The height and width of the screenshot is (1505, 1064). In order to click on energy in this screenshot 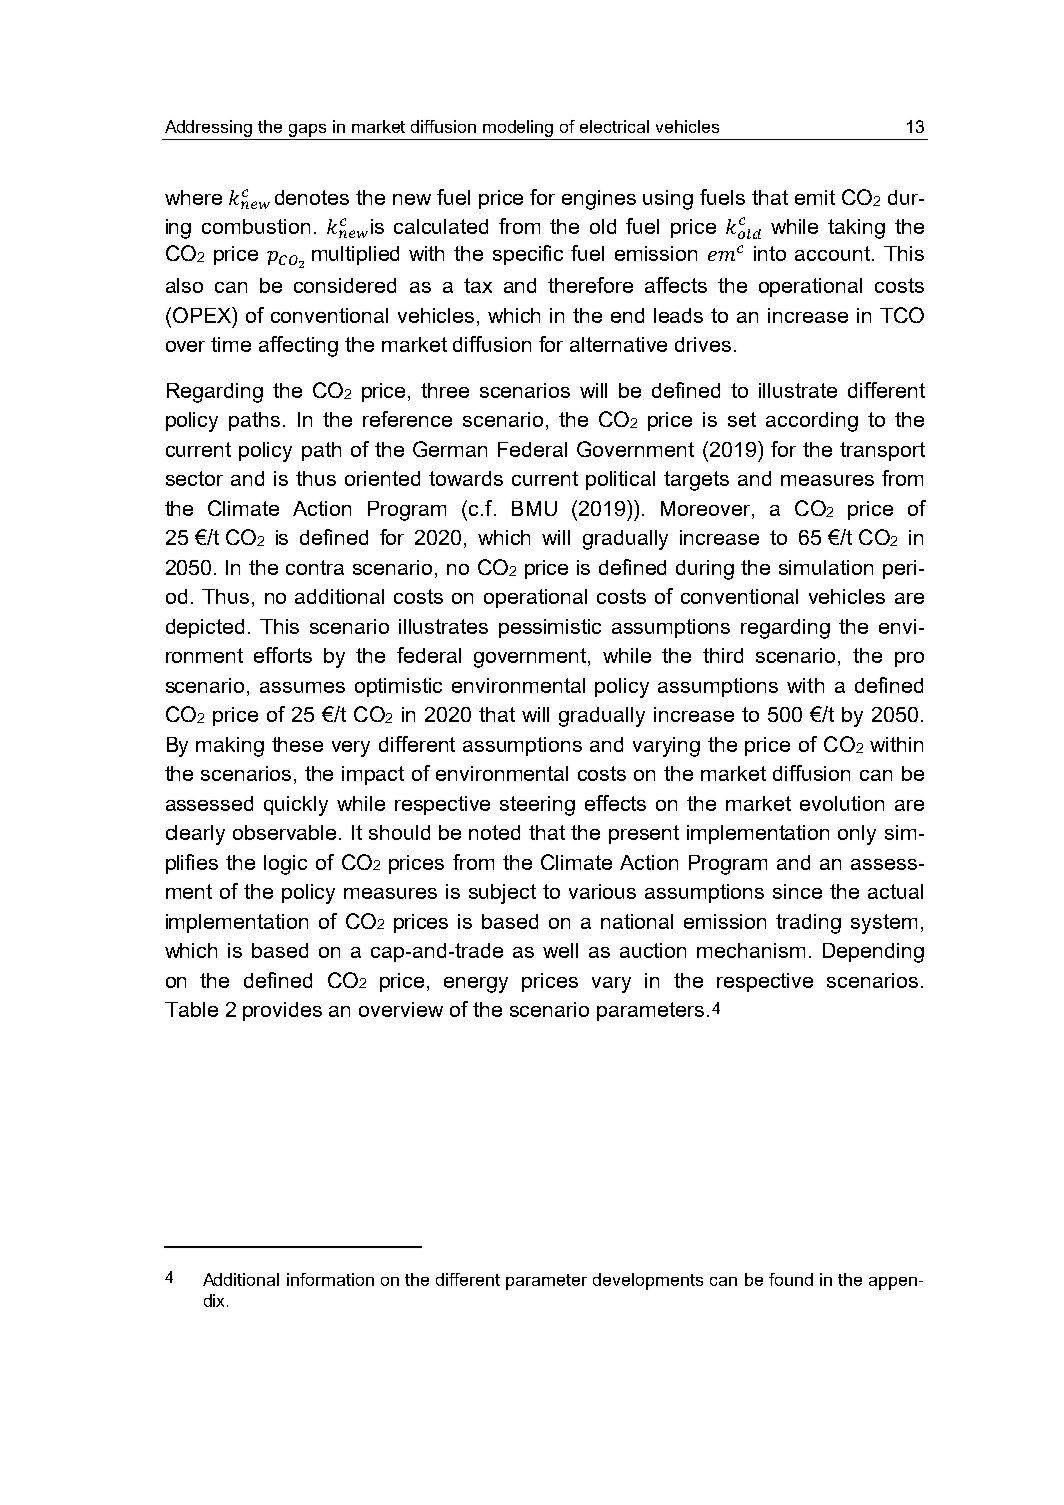, I will do `click(476, 985)`.
